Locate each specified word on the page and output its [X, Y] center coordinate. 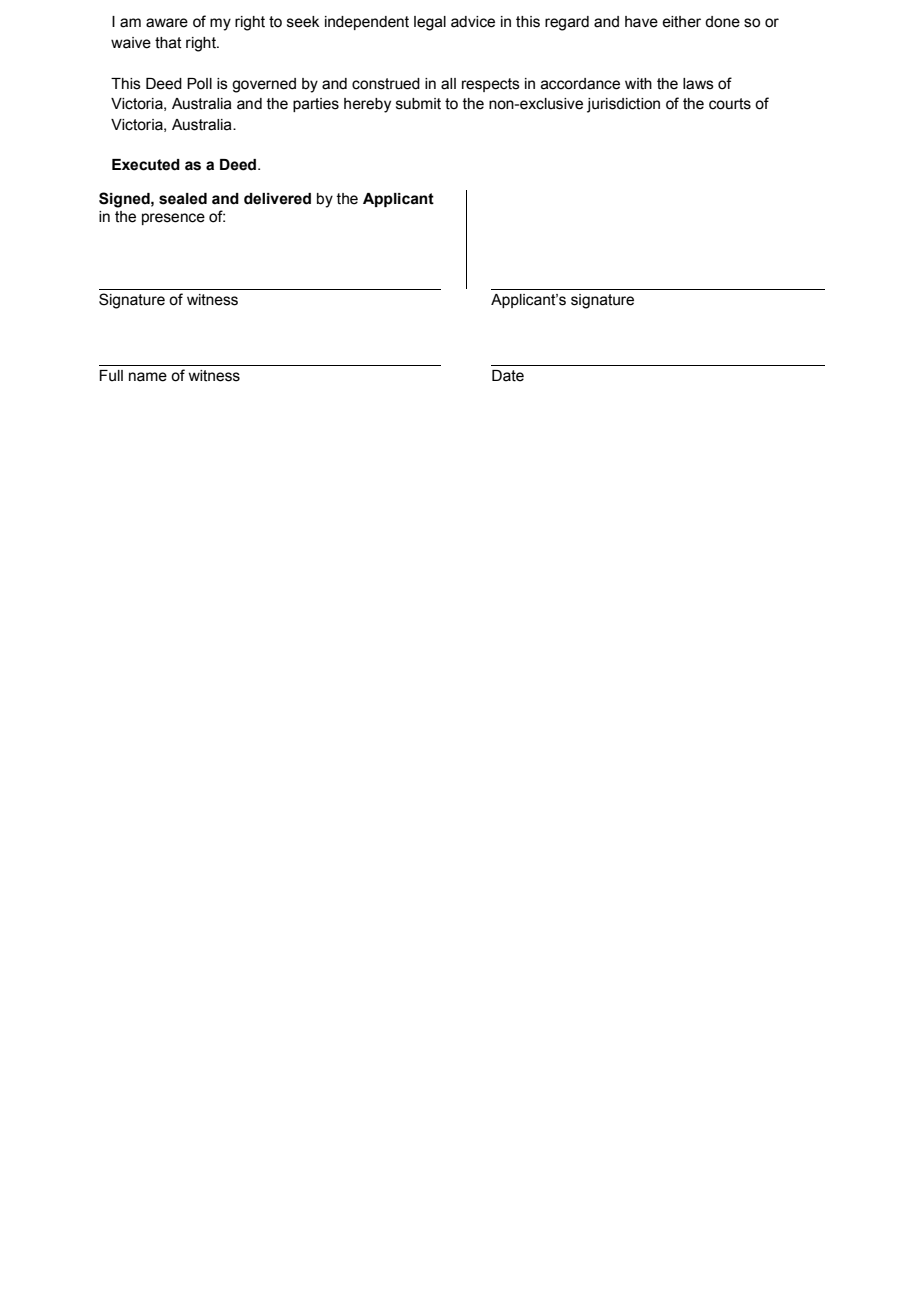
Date [508, 376]
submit [418, 104]
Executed [146, 165]
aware [167, 23]
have [641, 22]
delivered [277, 199]
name [148, 377]
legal [430, 23]
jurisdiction [623, 105]
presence [173, 219]
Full [111, 376]
